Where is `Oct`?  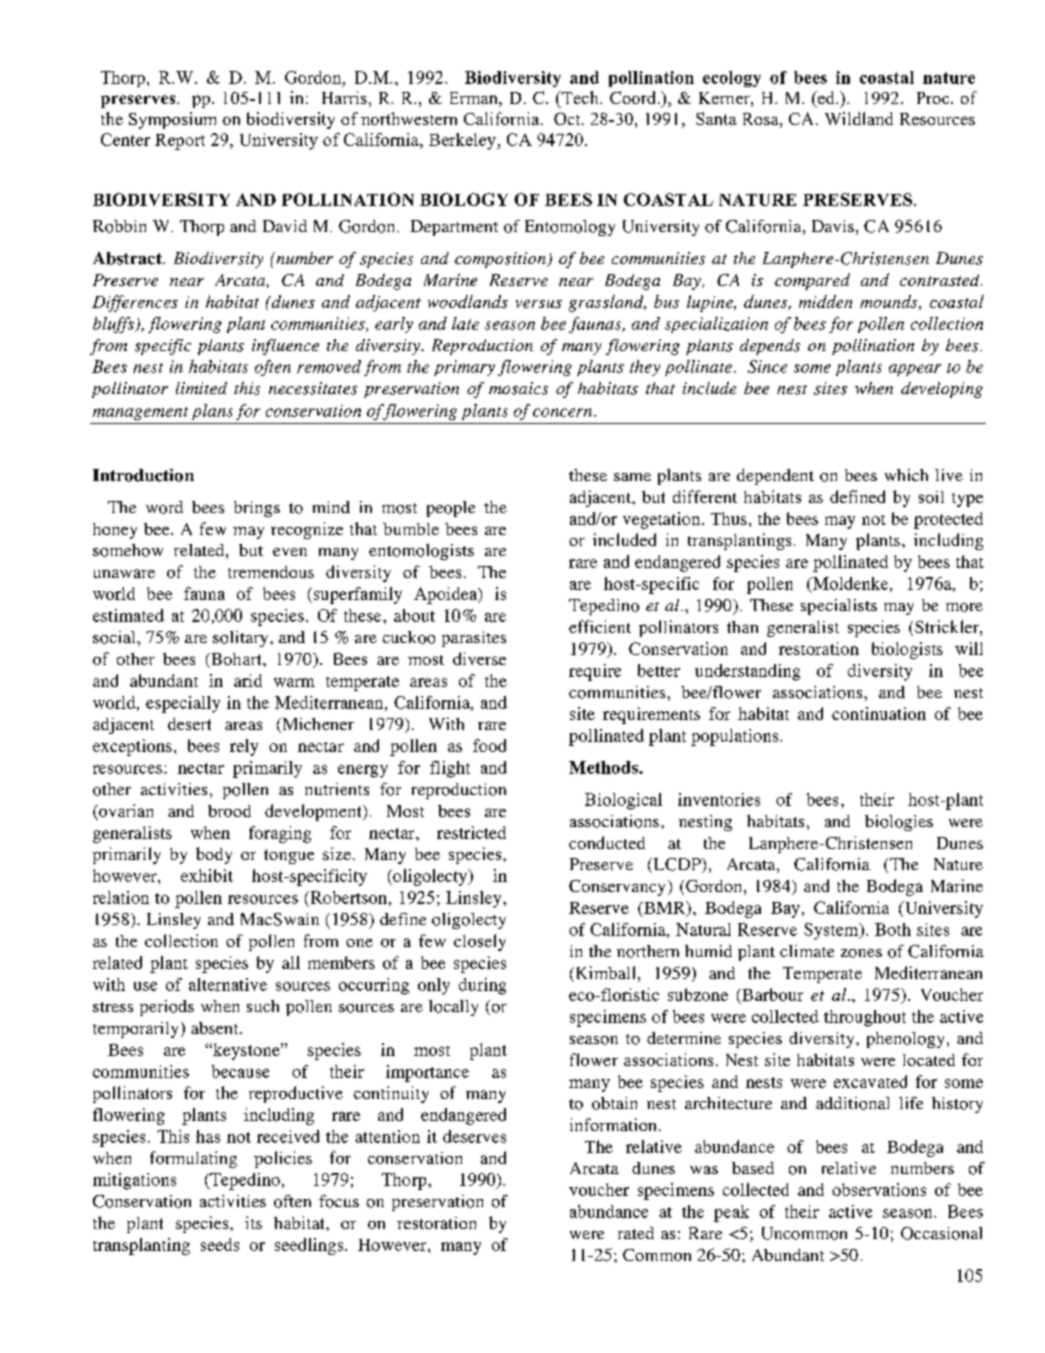 Oct is located at coordinates (568, 118).
